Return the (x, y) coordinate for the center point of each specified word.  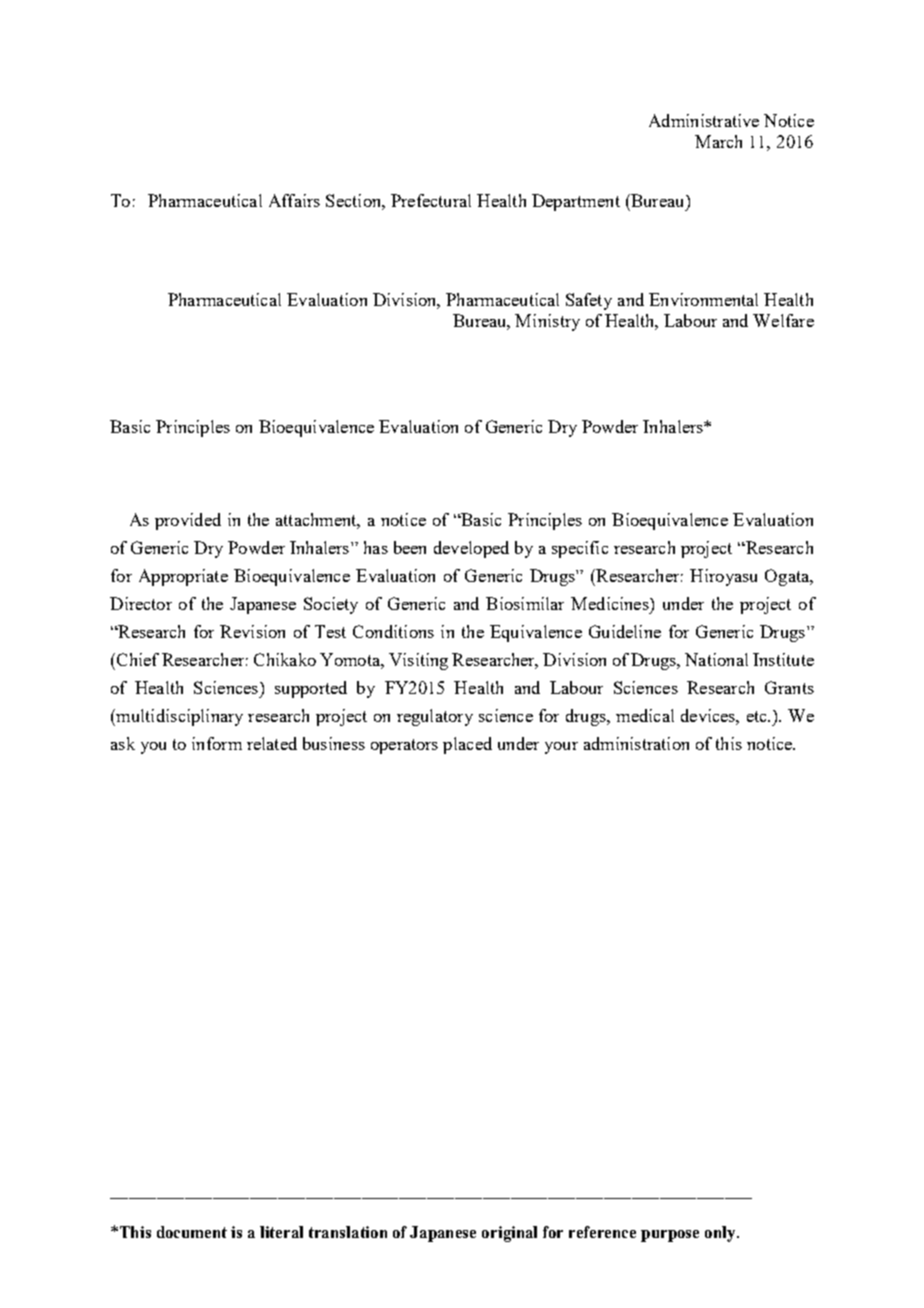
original (509, 1234)
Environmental (703, 299)
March (718, 141)
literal (281, 1232)
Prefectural (431, 200)
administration (636, 743)
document (192, 1232)
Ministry (547, 322)
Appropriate (183, 577)
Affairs (294, 200)
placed (467, 745)
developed (471, 549)
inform (217, 743)
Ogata (788, 577)
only (721, 1234)
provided (188, 521)
